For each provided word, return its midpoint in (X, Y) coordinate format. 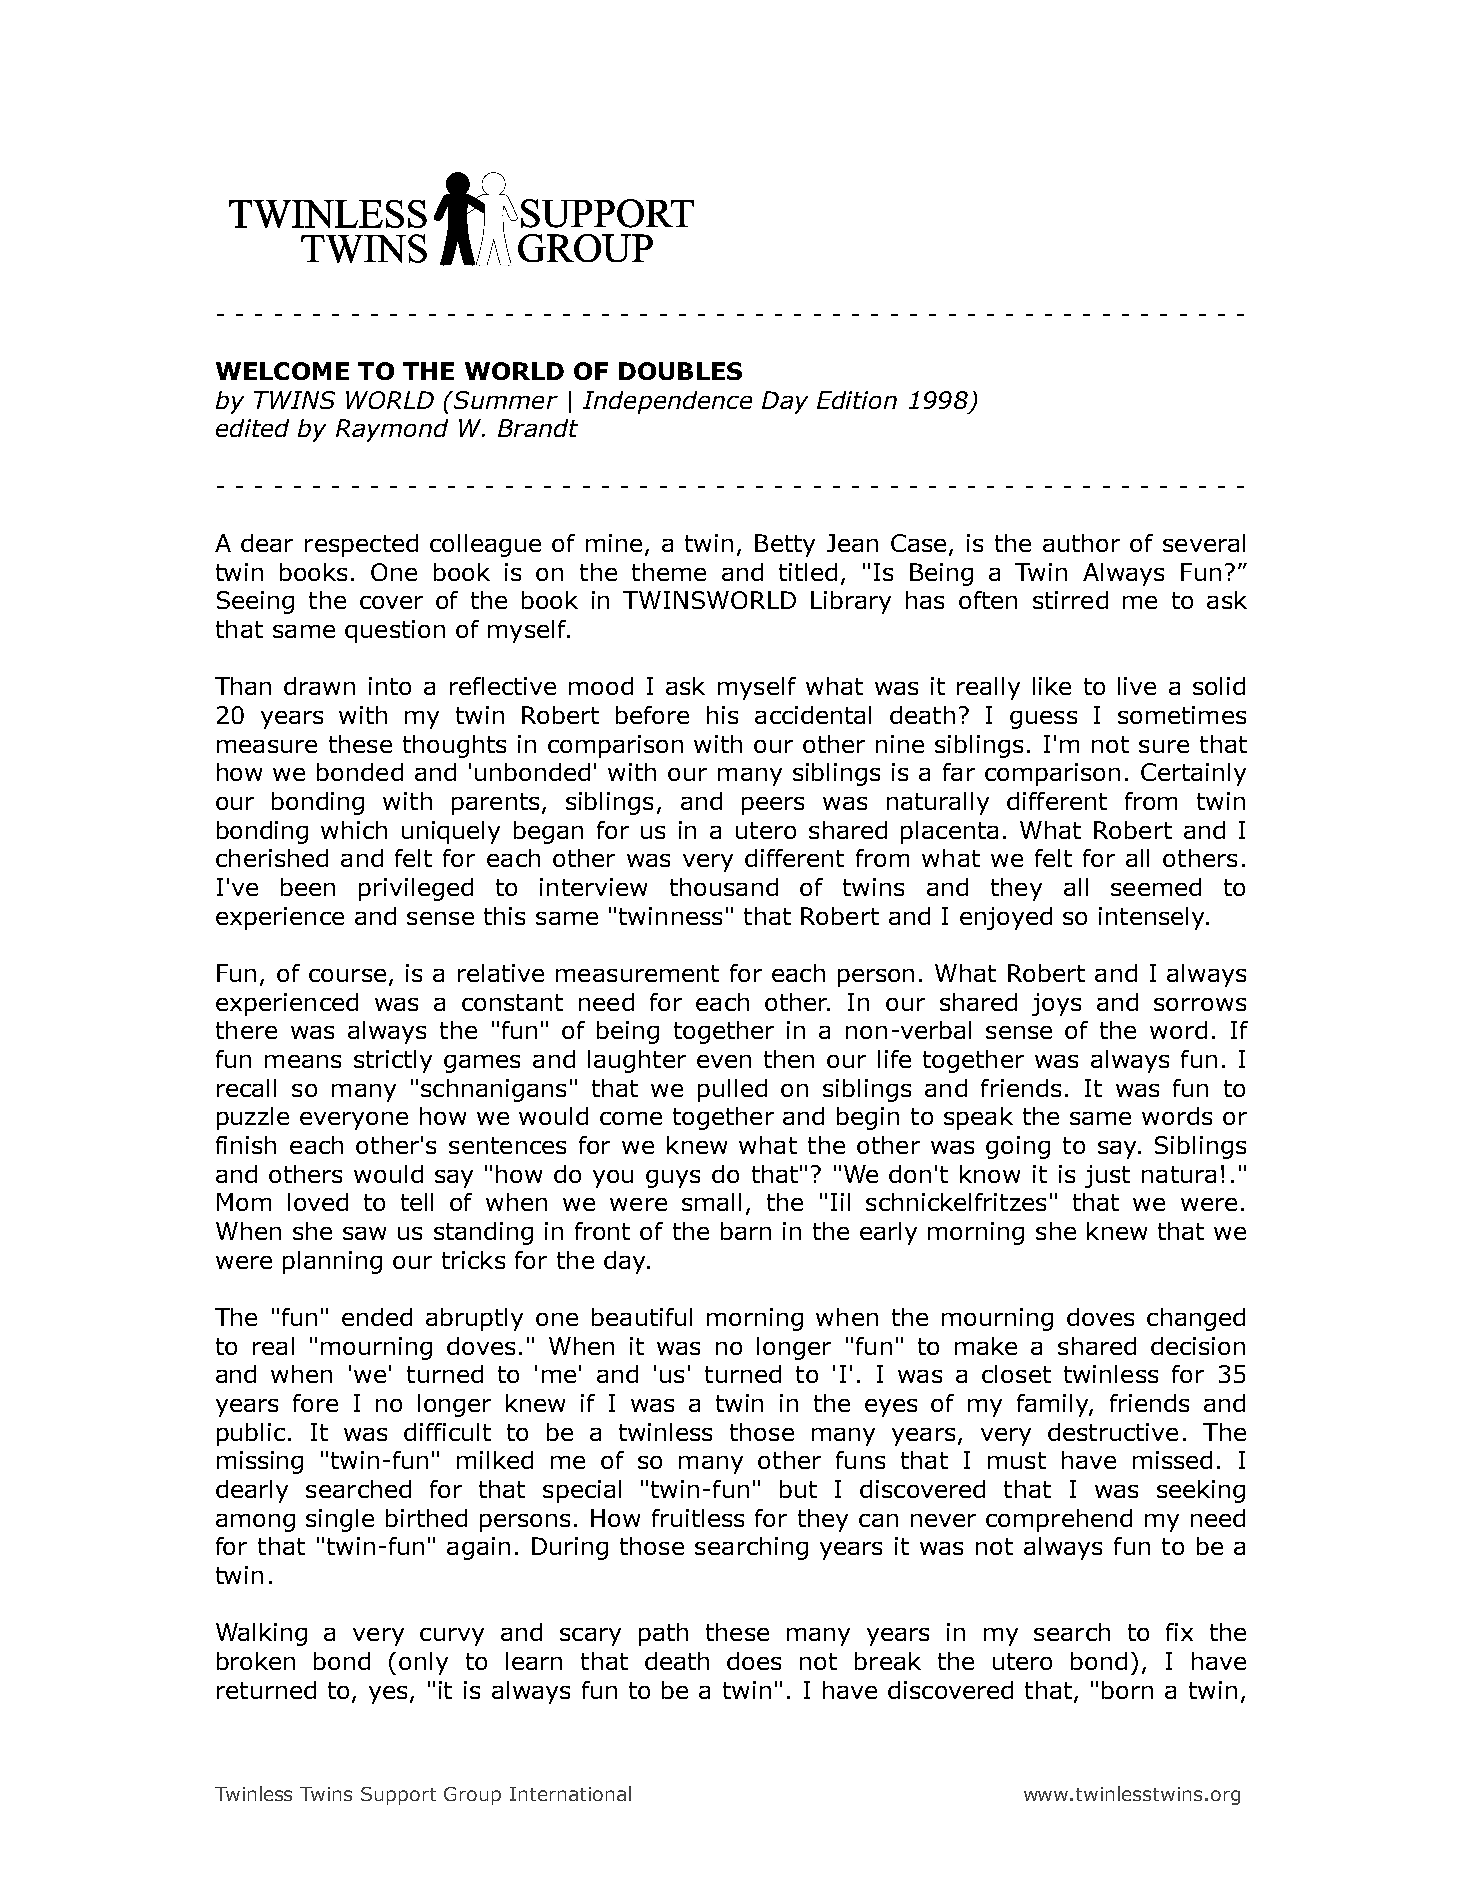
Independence (667, 402)
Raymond (392, 430)
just (1107, 1176)
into (390, 686)
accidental (813, 715)
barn (746, 1231)
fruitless (698, 1518)
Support (398, 1796)
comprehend (1059, 1520)
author (1081, 543)
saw (364, 1233)
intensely (1153, 918)
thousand (724, 887)
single (340, 1520)
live (1137, 686)
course (347, 975)
